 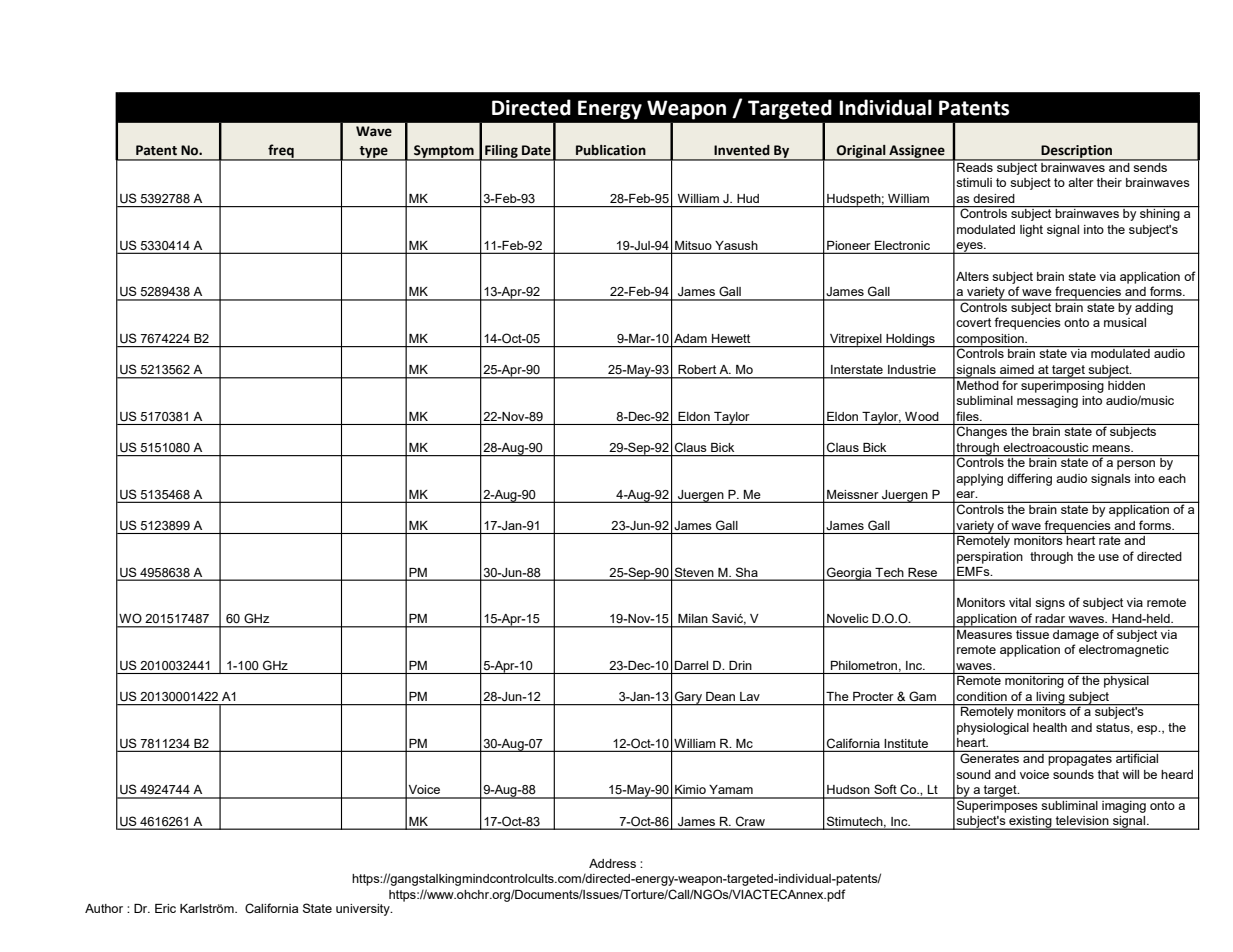 What do you see at coordinates (611, 150) in the document?
I see `Publication` at bounding box center [611, 150].
